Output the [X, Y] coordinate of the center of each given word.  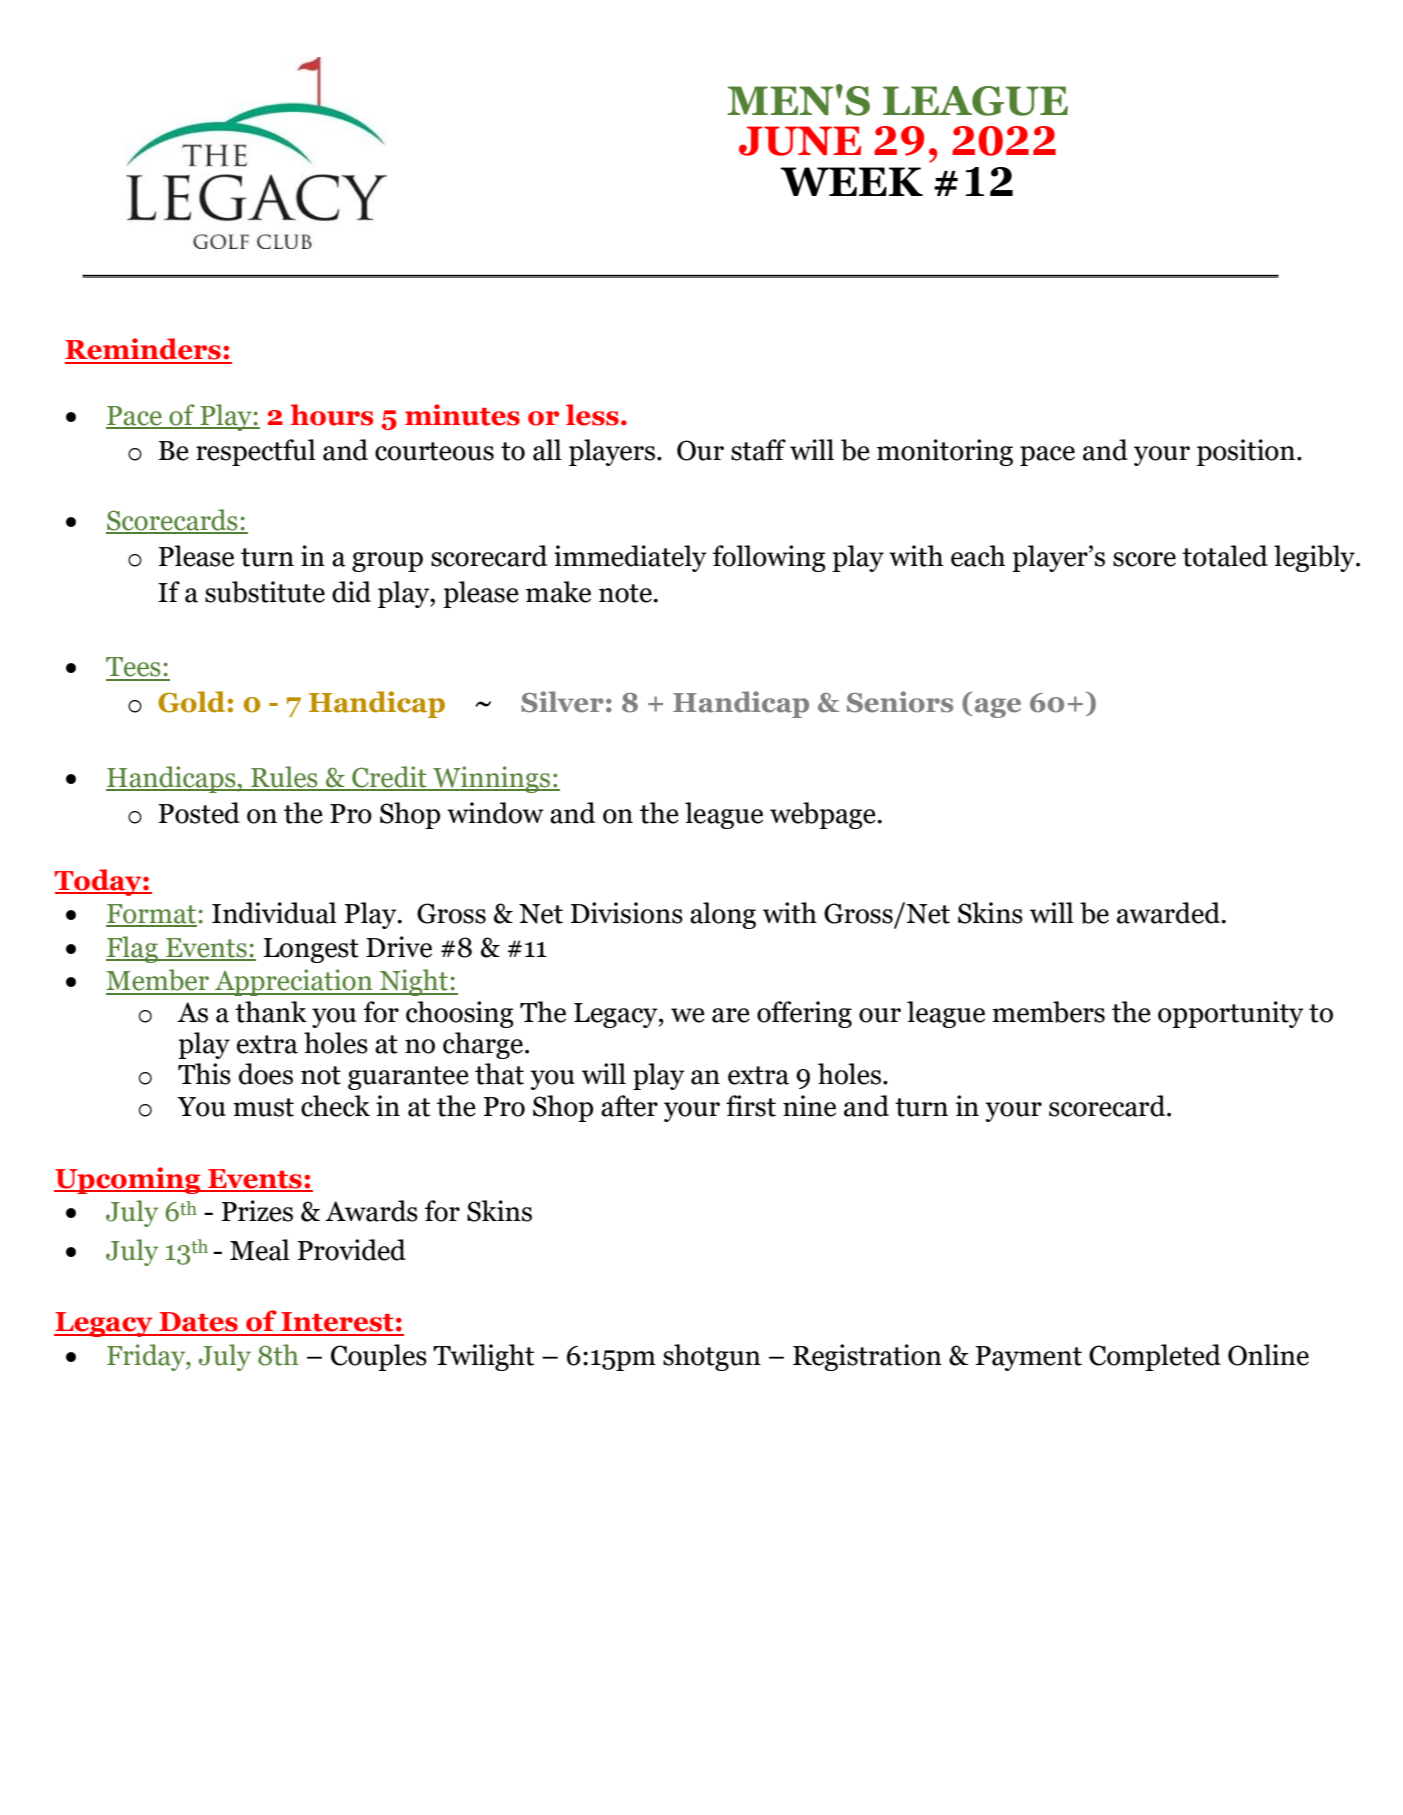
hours [332, 415]
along [723, 915]
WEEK [851, 181]
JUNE [800, 141]
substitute [265, 592]
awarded [1170, 913]
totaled [1225, 556]
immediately [630, 558]
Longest [311, 950]
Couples [379, 1357]
